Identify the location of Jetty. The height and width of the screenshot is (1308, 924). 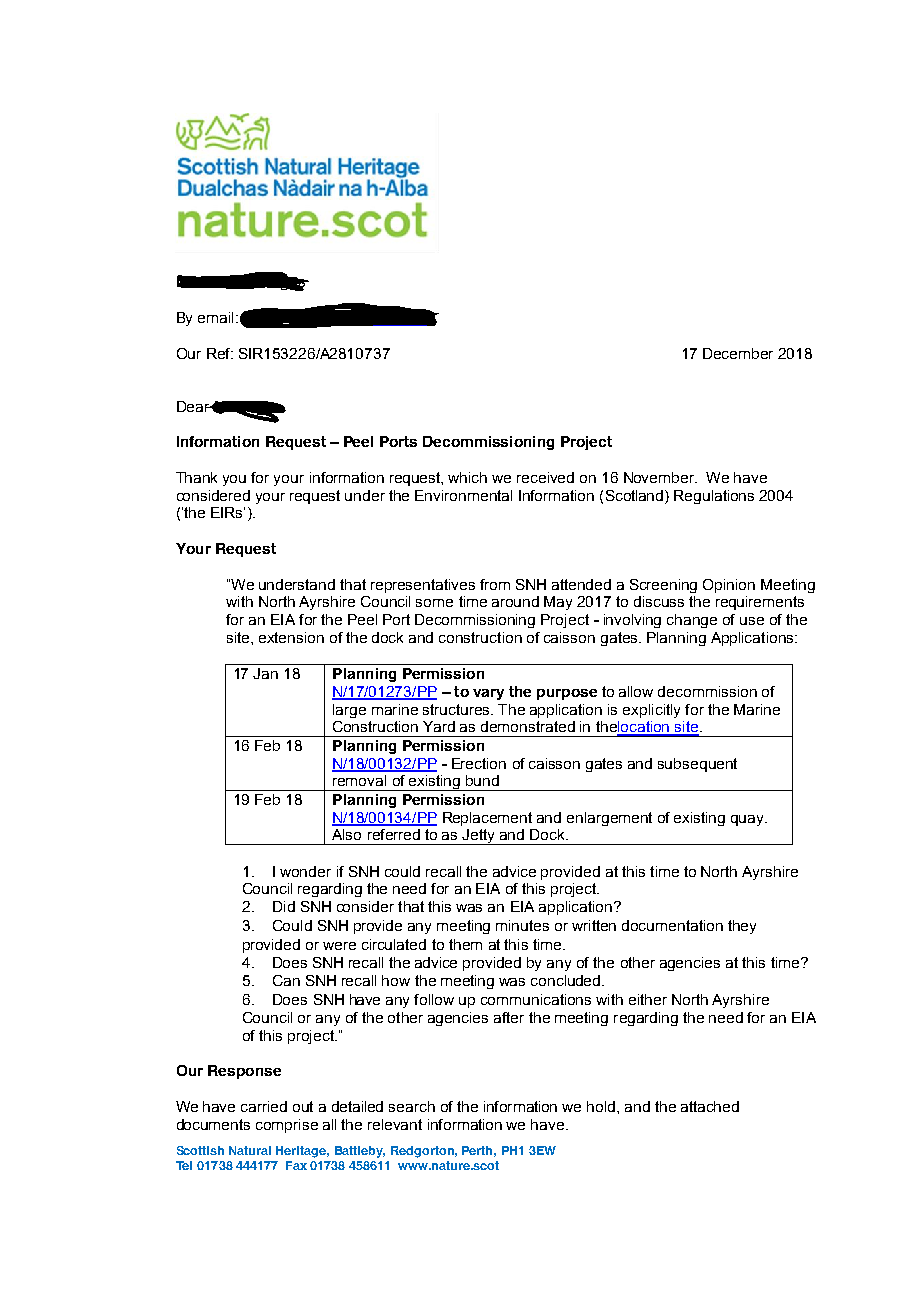
(479, 837).
